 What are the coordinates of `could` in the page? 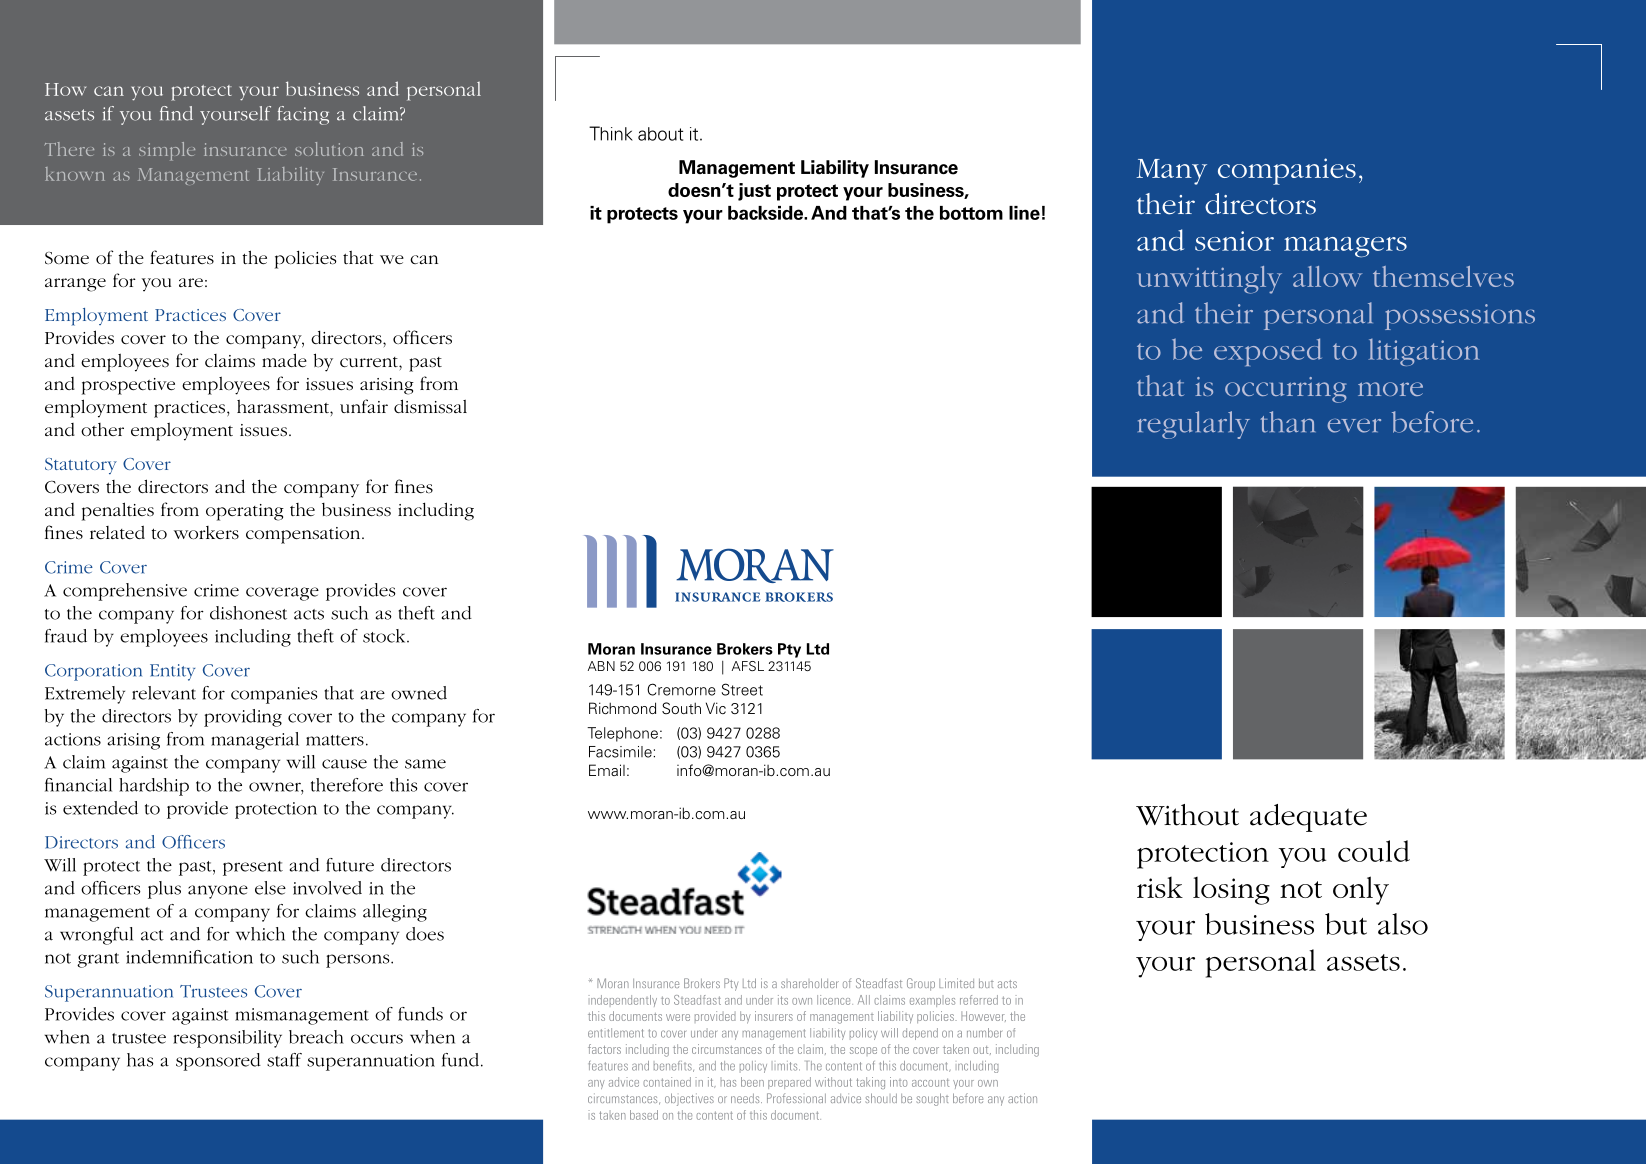 It's located at (1374, 851).
